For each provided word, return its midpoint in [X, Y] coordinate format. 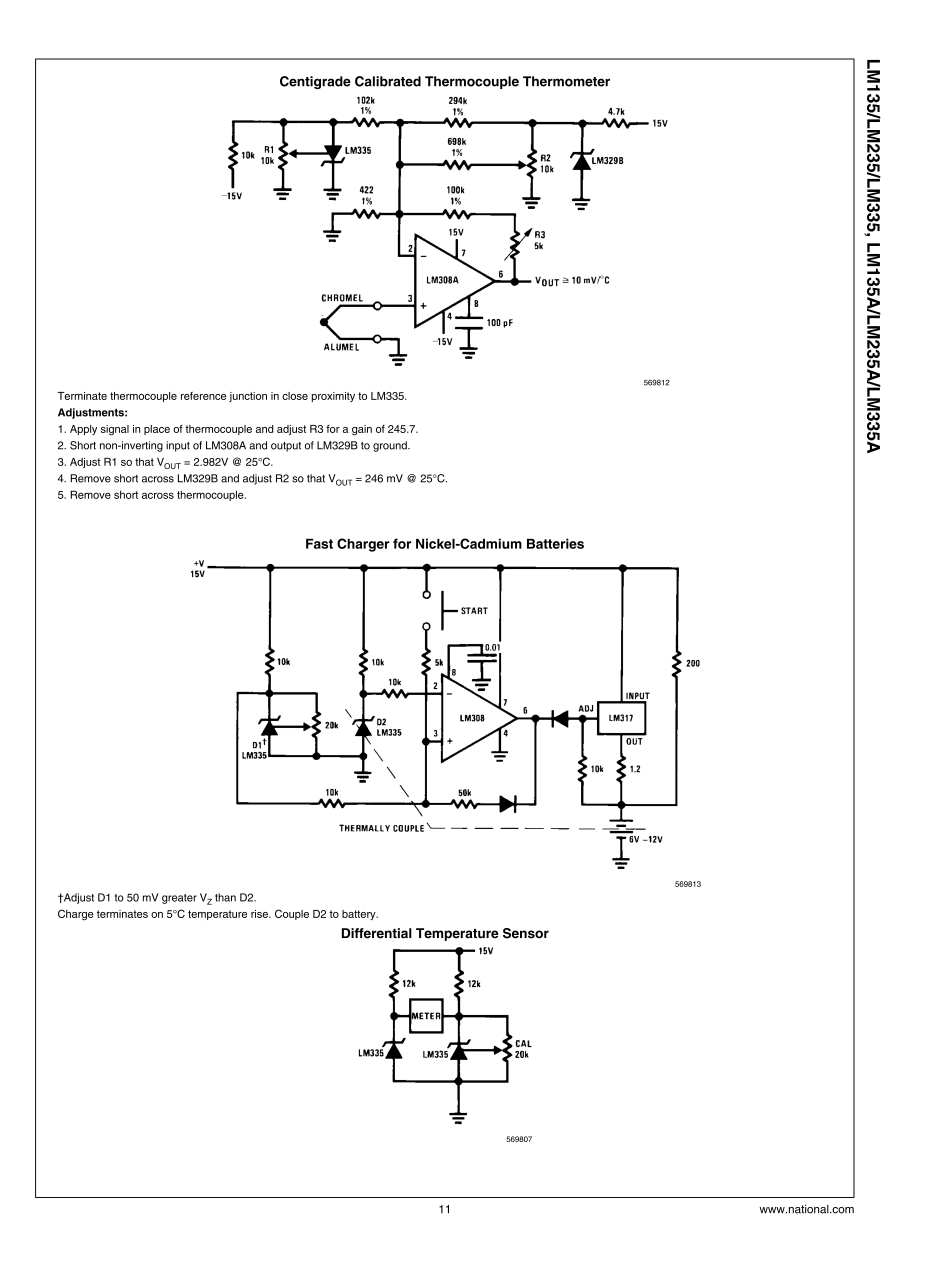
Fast [319, 544]
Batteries [555, 543]
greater [179, 899]
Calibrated [388, 81]
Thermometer [566, 81]
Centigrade [315, 82]
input [178, 446]
